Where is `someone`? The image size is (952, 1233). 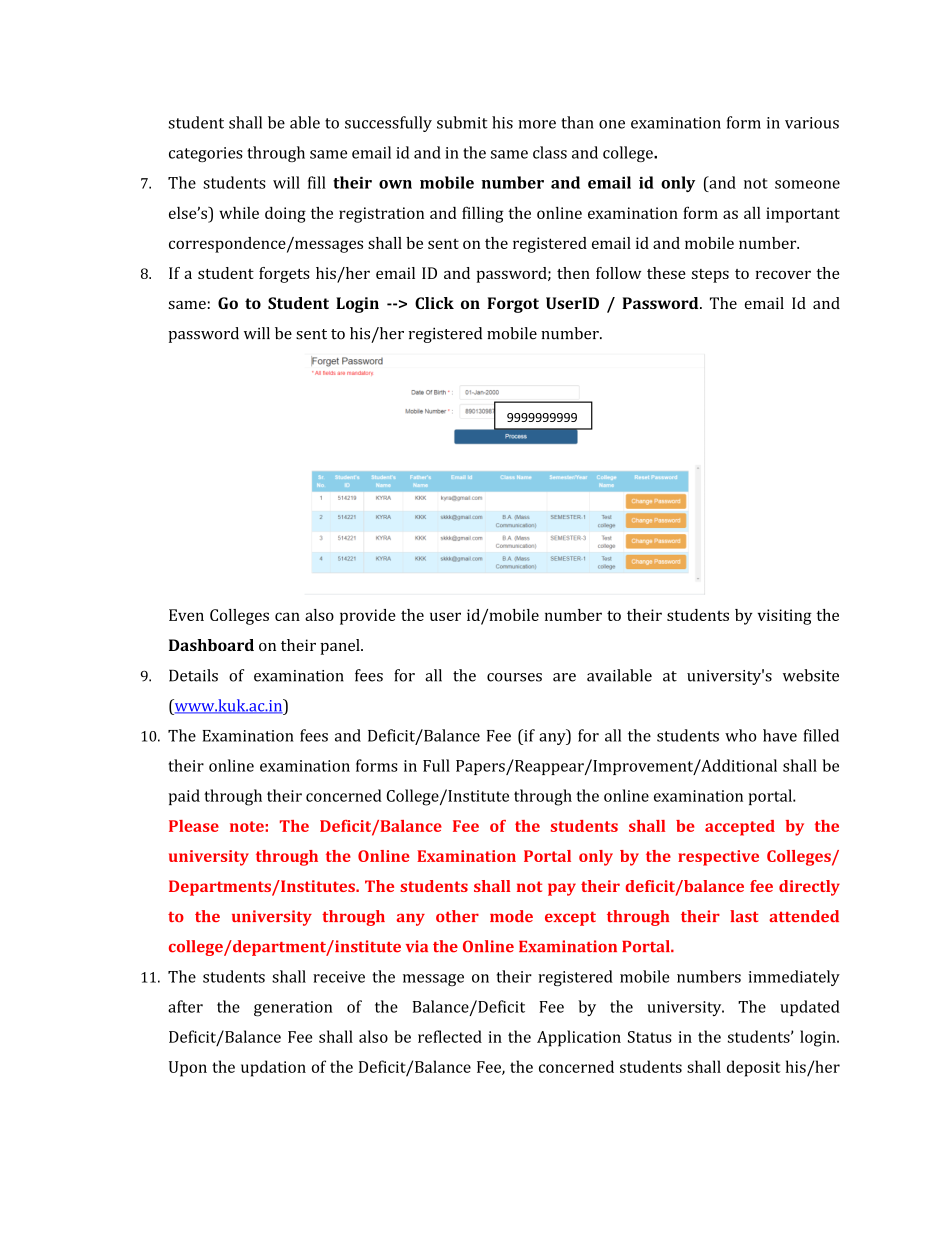
someone is located at coordinates (807, 184).
